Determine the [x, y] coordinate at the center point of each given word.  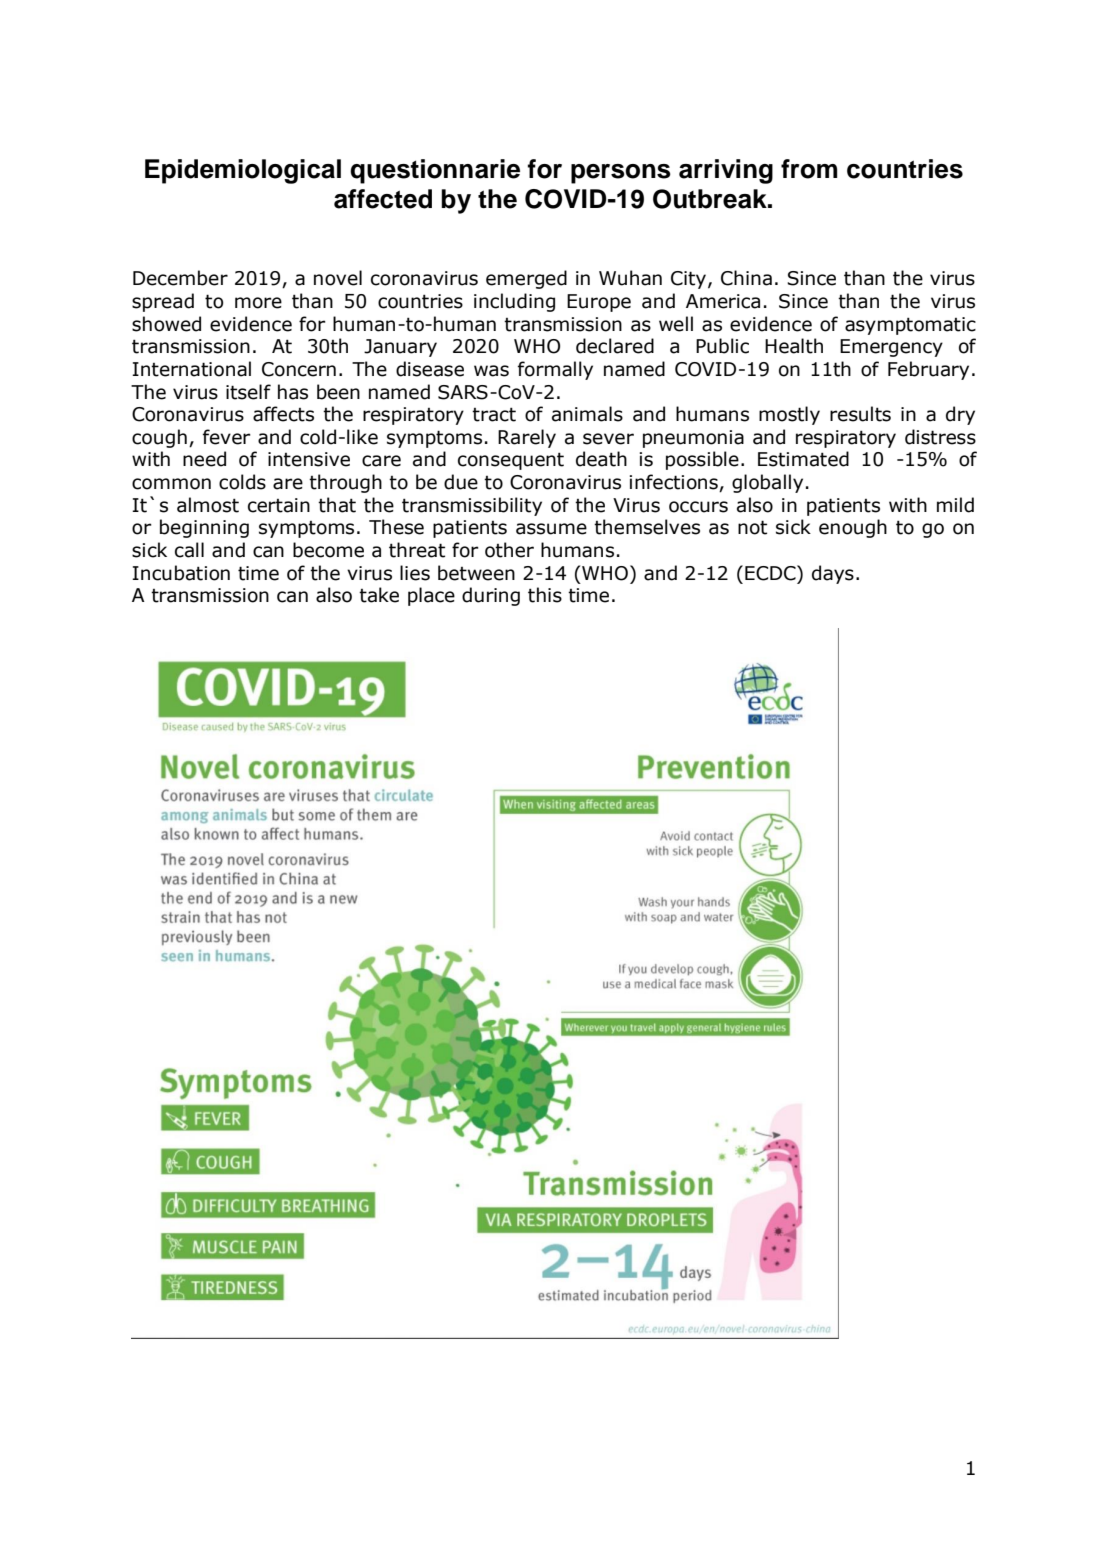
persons [621, 174]
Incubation [181, 573]
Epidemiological [243, 171]
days [833, 574]
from [809, 169]
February [928, 370]
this [545, 595]
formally [555, 370]
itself [248, 392]
